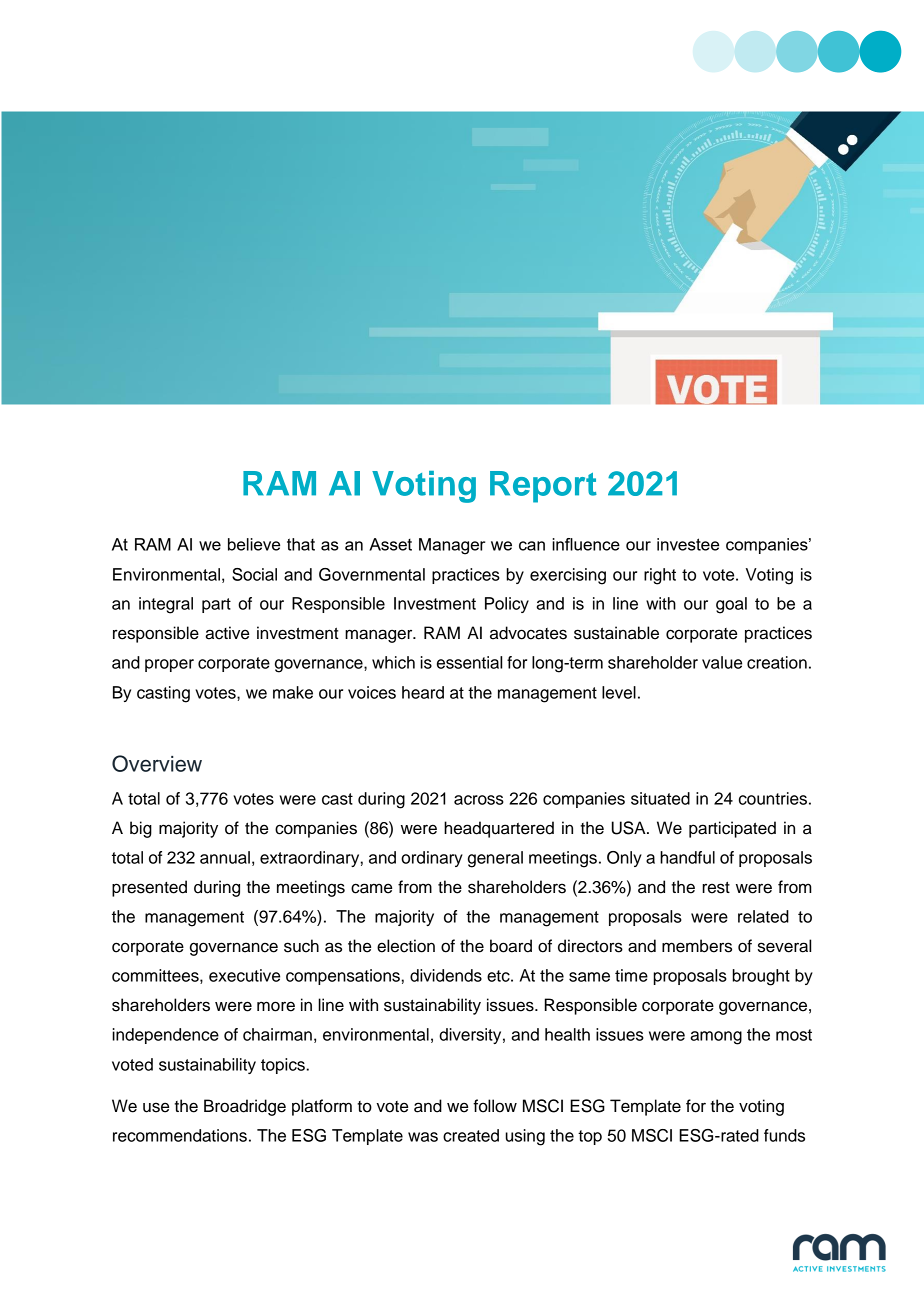  I want to click on value, so click(722, 662).
